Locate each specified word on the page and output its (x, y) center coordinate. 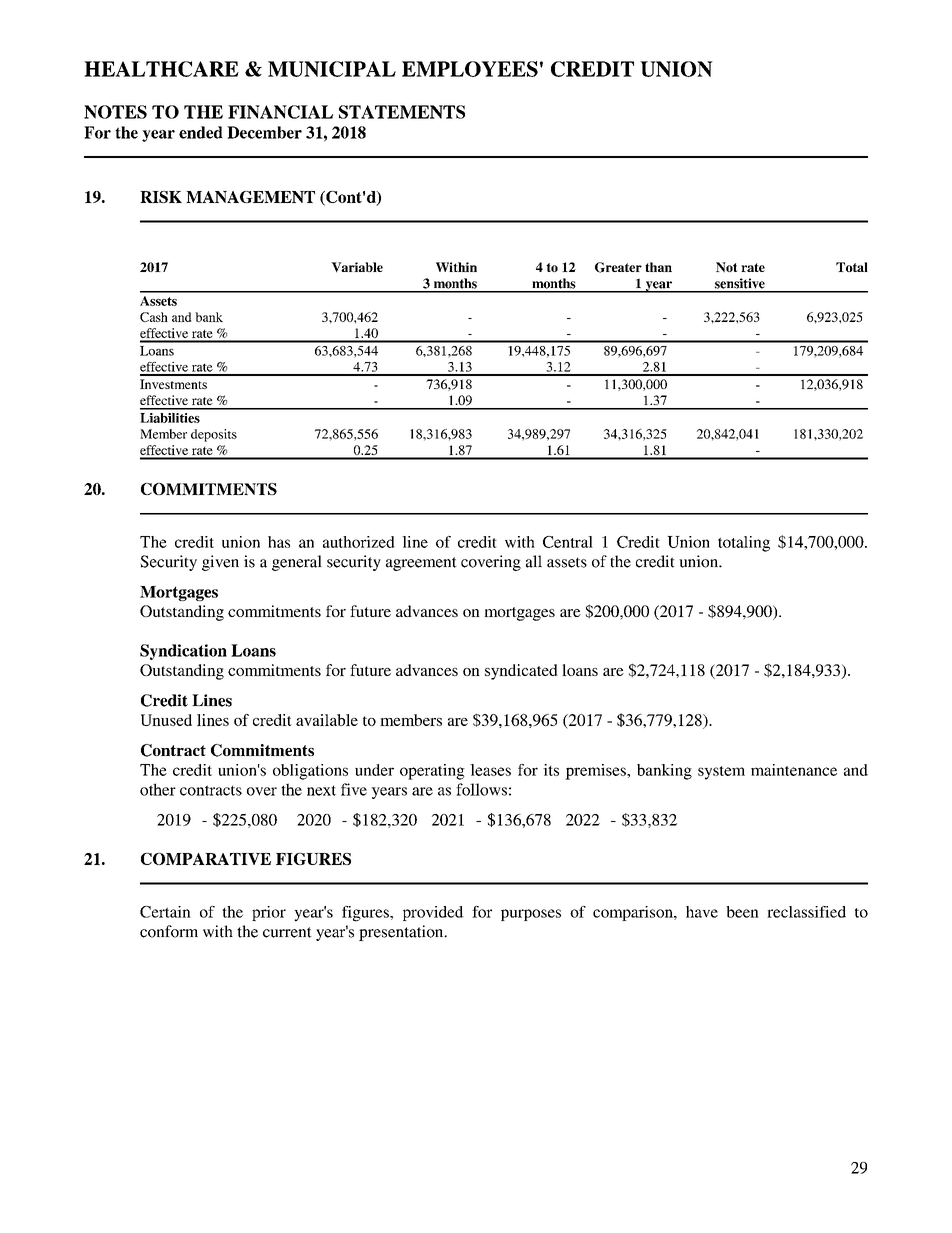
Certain (165, 912)
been (742, 912)
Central (568, 542)
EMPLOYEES (470, 69)
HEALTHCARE (161, 69)
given (220, 563)
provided (433, 913)
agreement (421, 564)
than (658, 267)
